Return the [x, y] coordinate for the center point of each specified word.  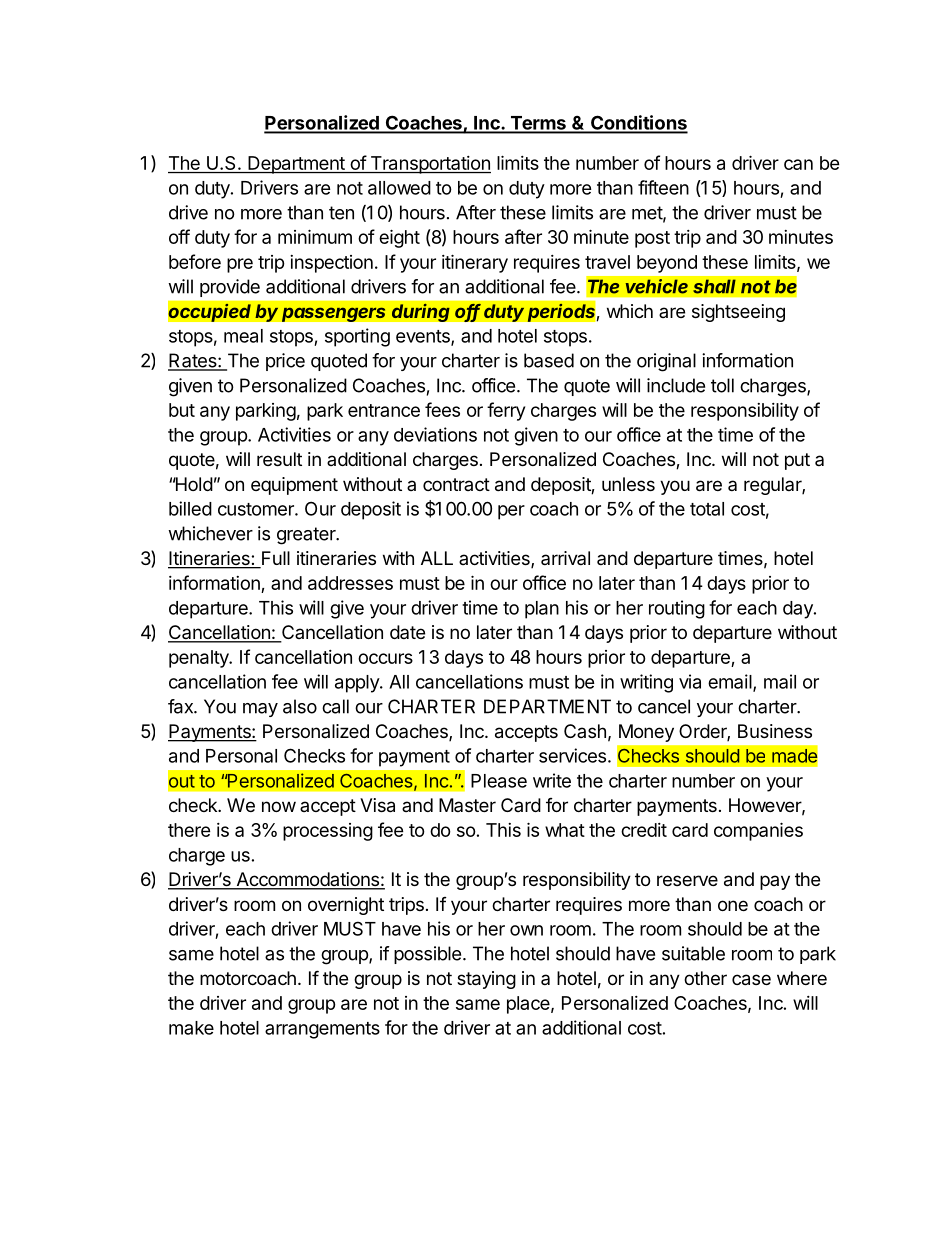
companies [758, 831]
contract [456, 484]
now [279, 806]
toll [722, 385]
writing [646, 683]
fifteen [663, 187]
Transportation [429, 165]
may [260, 710]
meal [243, 336]
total [707, 509]
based [549, 360]
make [191, 1028]
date [407, 632]
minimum [315, 236]
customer [257, 509]
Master [467, 805]
